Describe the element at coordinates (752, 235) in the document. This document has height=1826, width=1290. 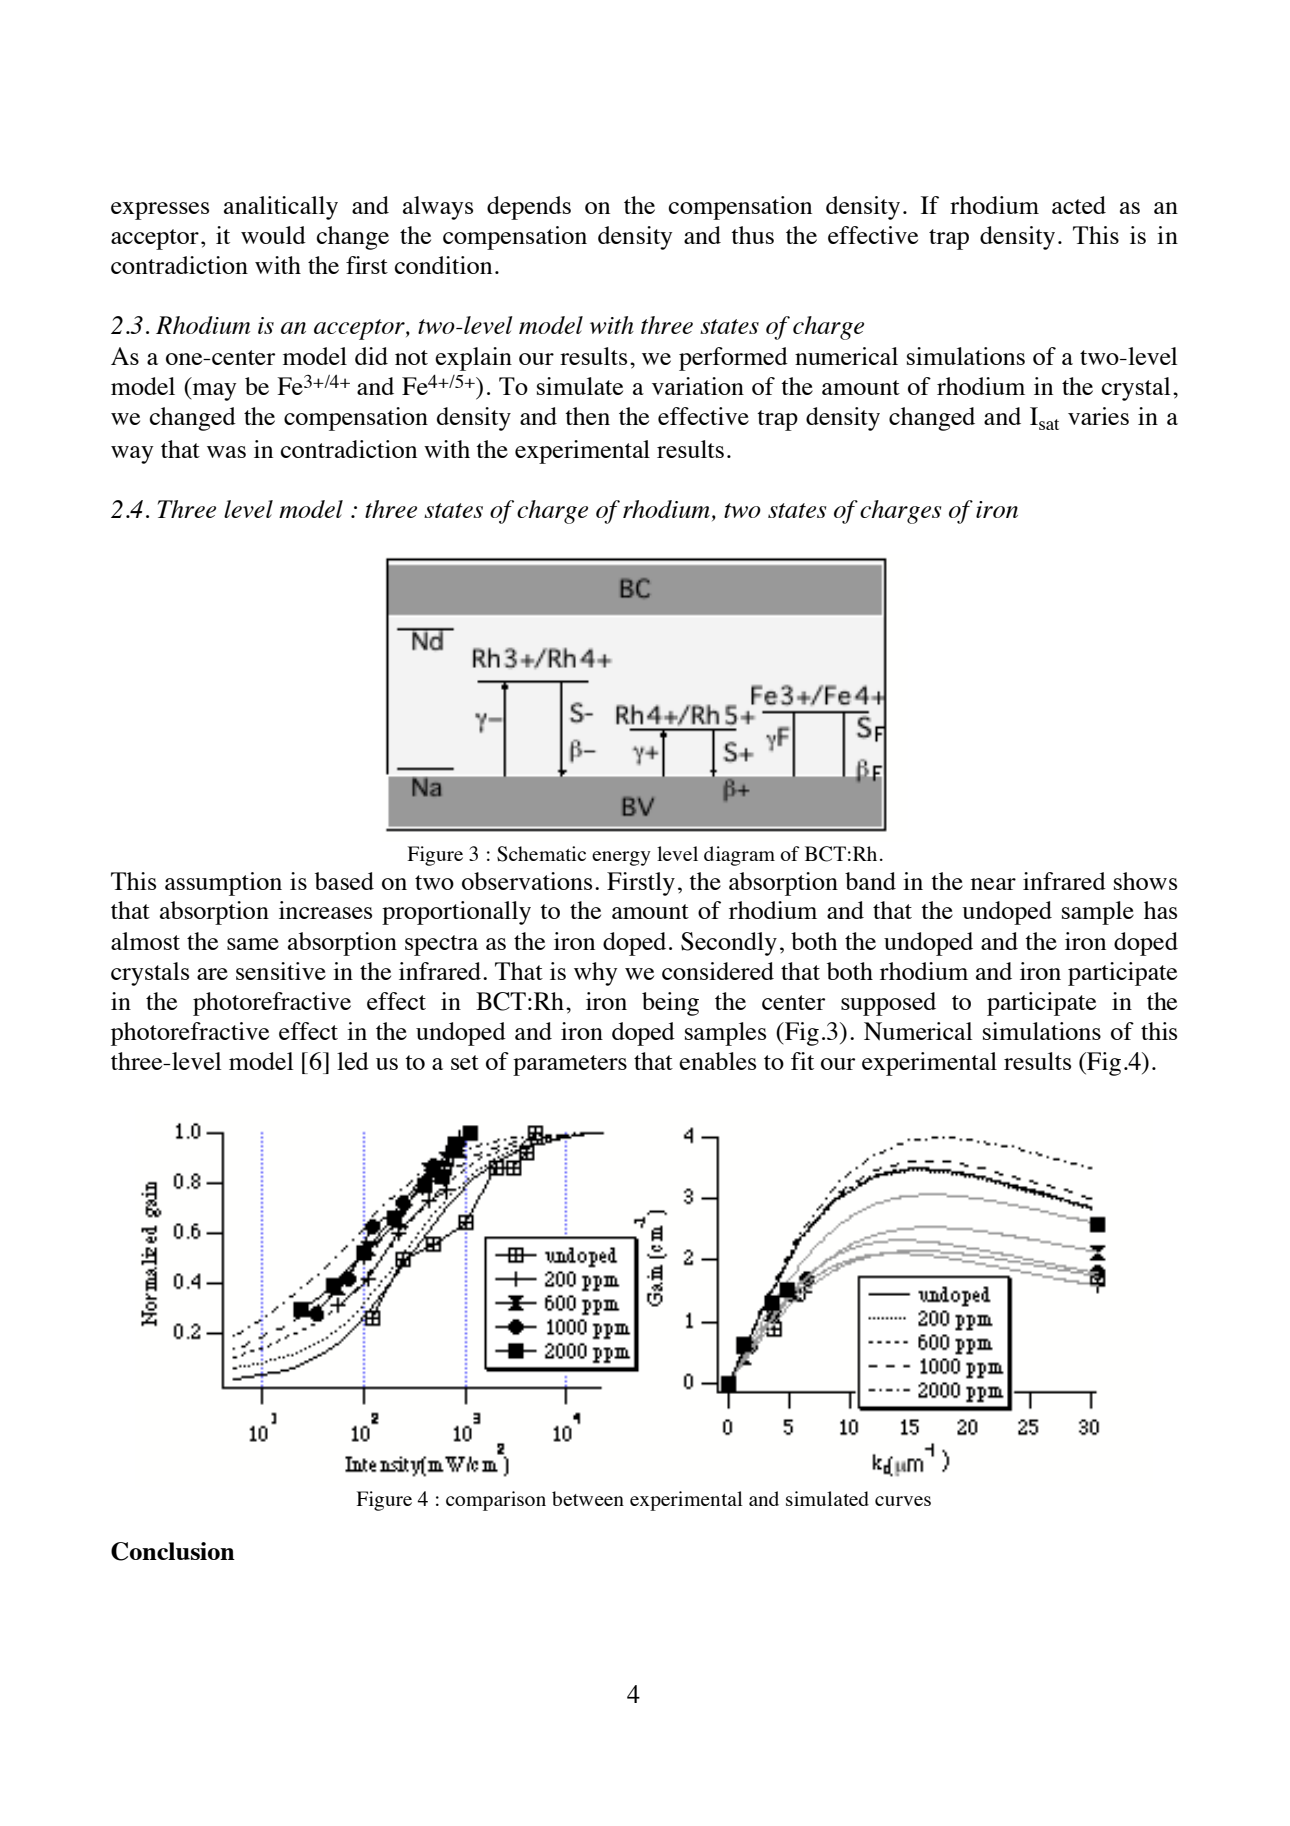
I see `thus` at that location.
